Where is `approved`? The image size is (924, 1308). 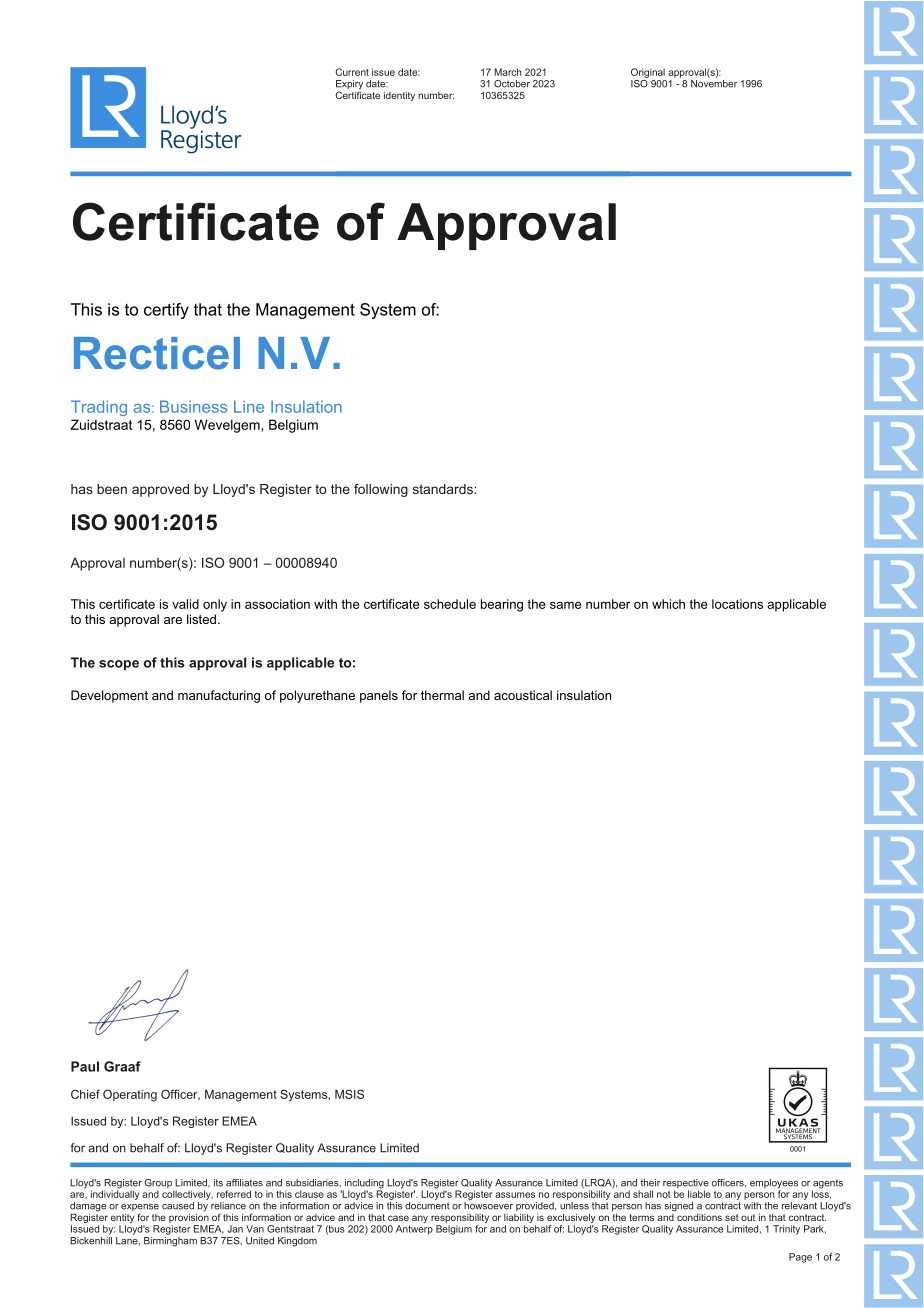
approved is located at coordinates (160, 490).
